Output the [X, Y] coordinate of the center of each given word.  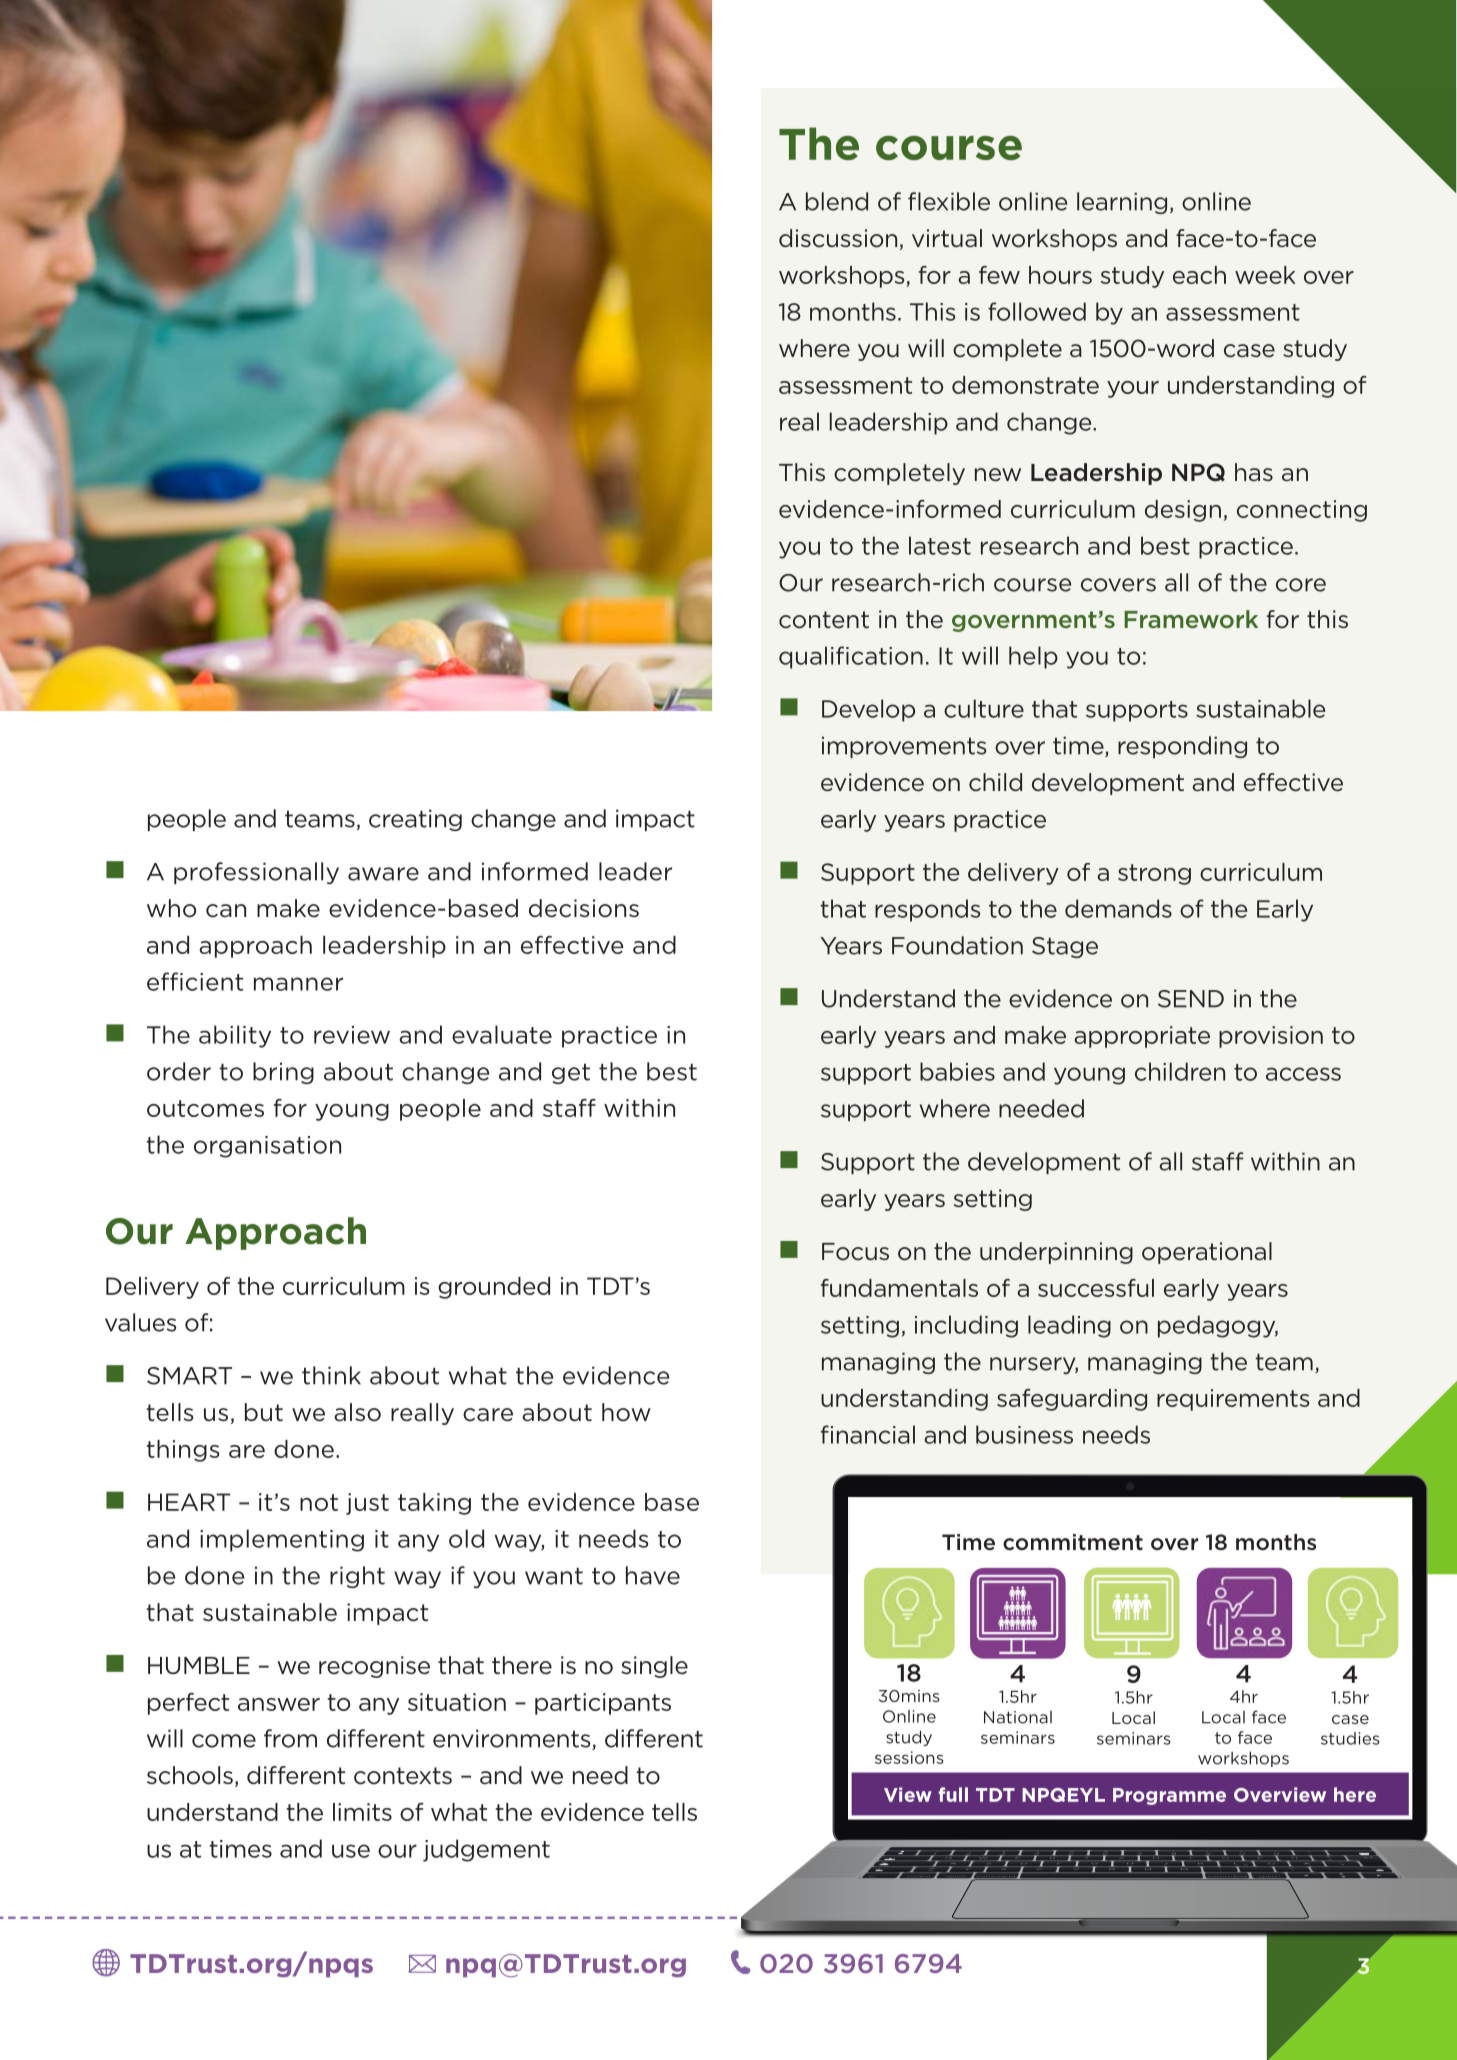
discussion [838, 238]
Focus [855, 1252]
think [331, 1375]
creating [415, 820]
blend [837, 201]
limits [362, 1812]
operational [1207, 1253]
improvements [904, 747]
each [1199, 275]
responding [1182, 747]
